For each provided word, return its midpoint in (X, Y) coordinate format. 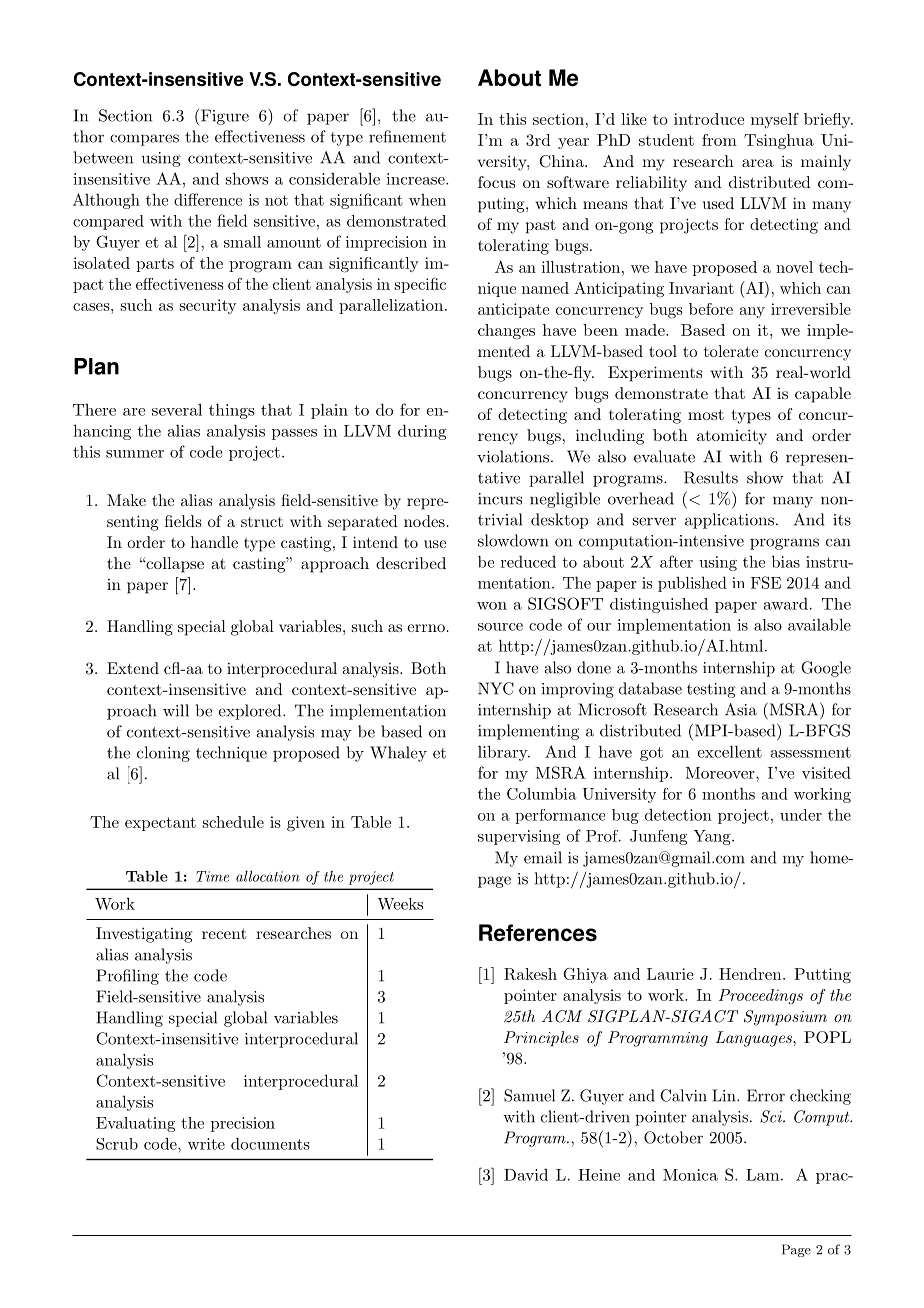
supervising (519, 837)
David (526, 1175)
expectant (160, 824)
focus (496, 182)
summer (135, 454)
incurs (500, 499)
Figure (223, 117)
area (758, 163)
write (206, 1144)
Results (711, 477)
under (801, 815)
